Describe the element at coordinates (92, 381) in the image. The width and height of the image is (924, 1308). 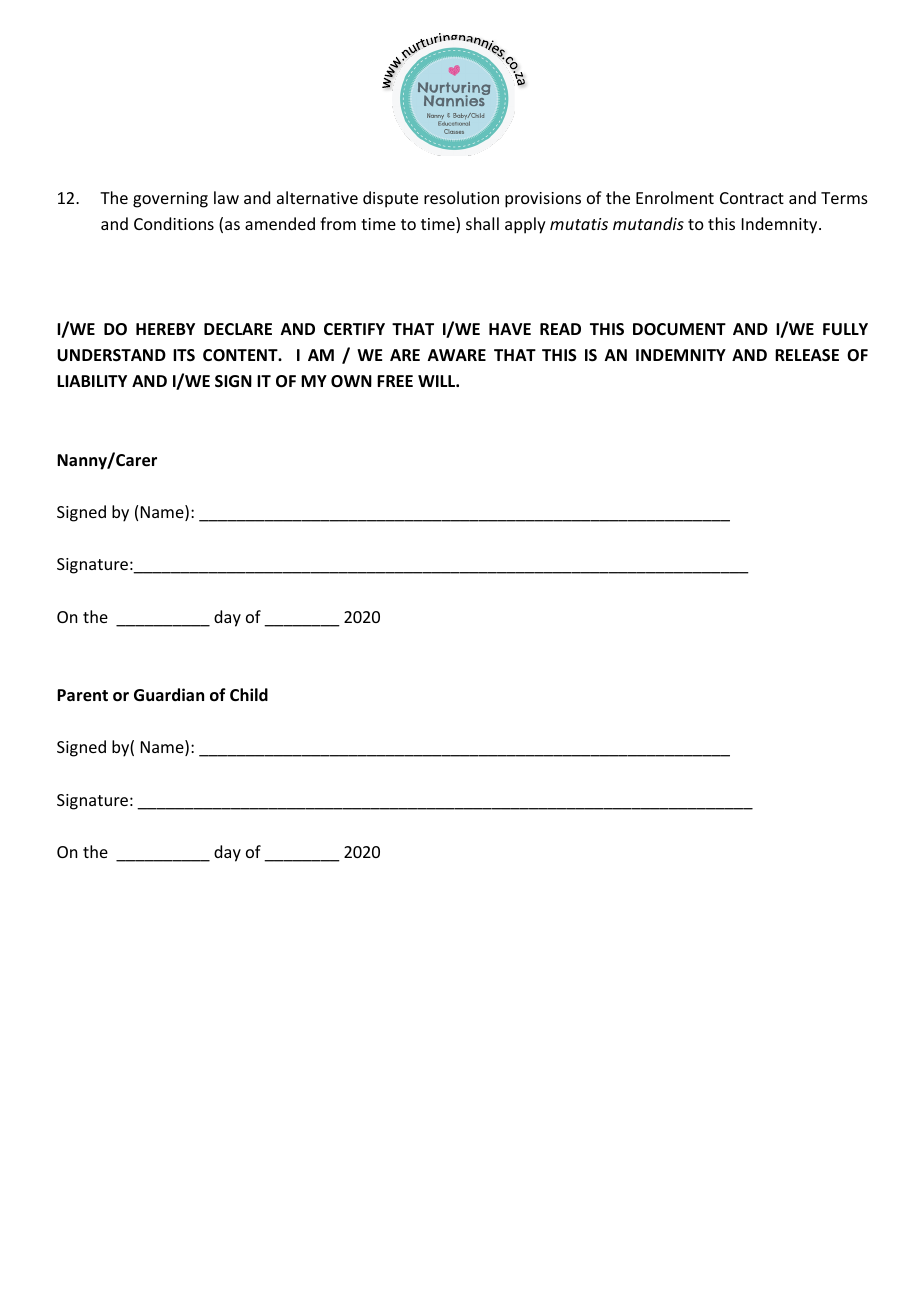
I see `LIABILITY` at that location.
